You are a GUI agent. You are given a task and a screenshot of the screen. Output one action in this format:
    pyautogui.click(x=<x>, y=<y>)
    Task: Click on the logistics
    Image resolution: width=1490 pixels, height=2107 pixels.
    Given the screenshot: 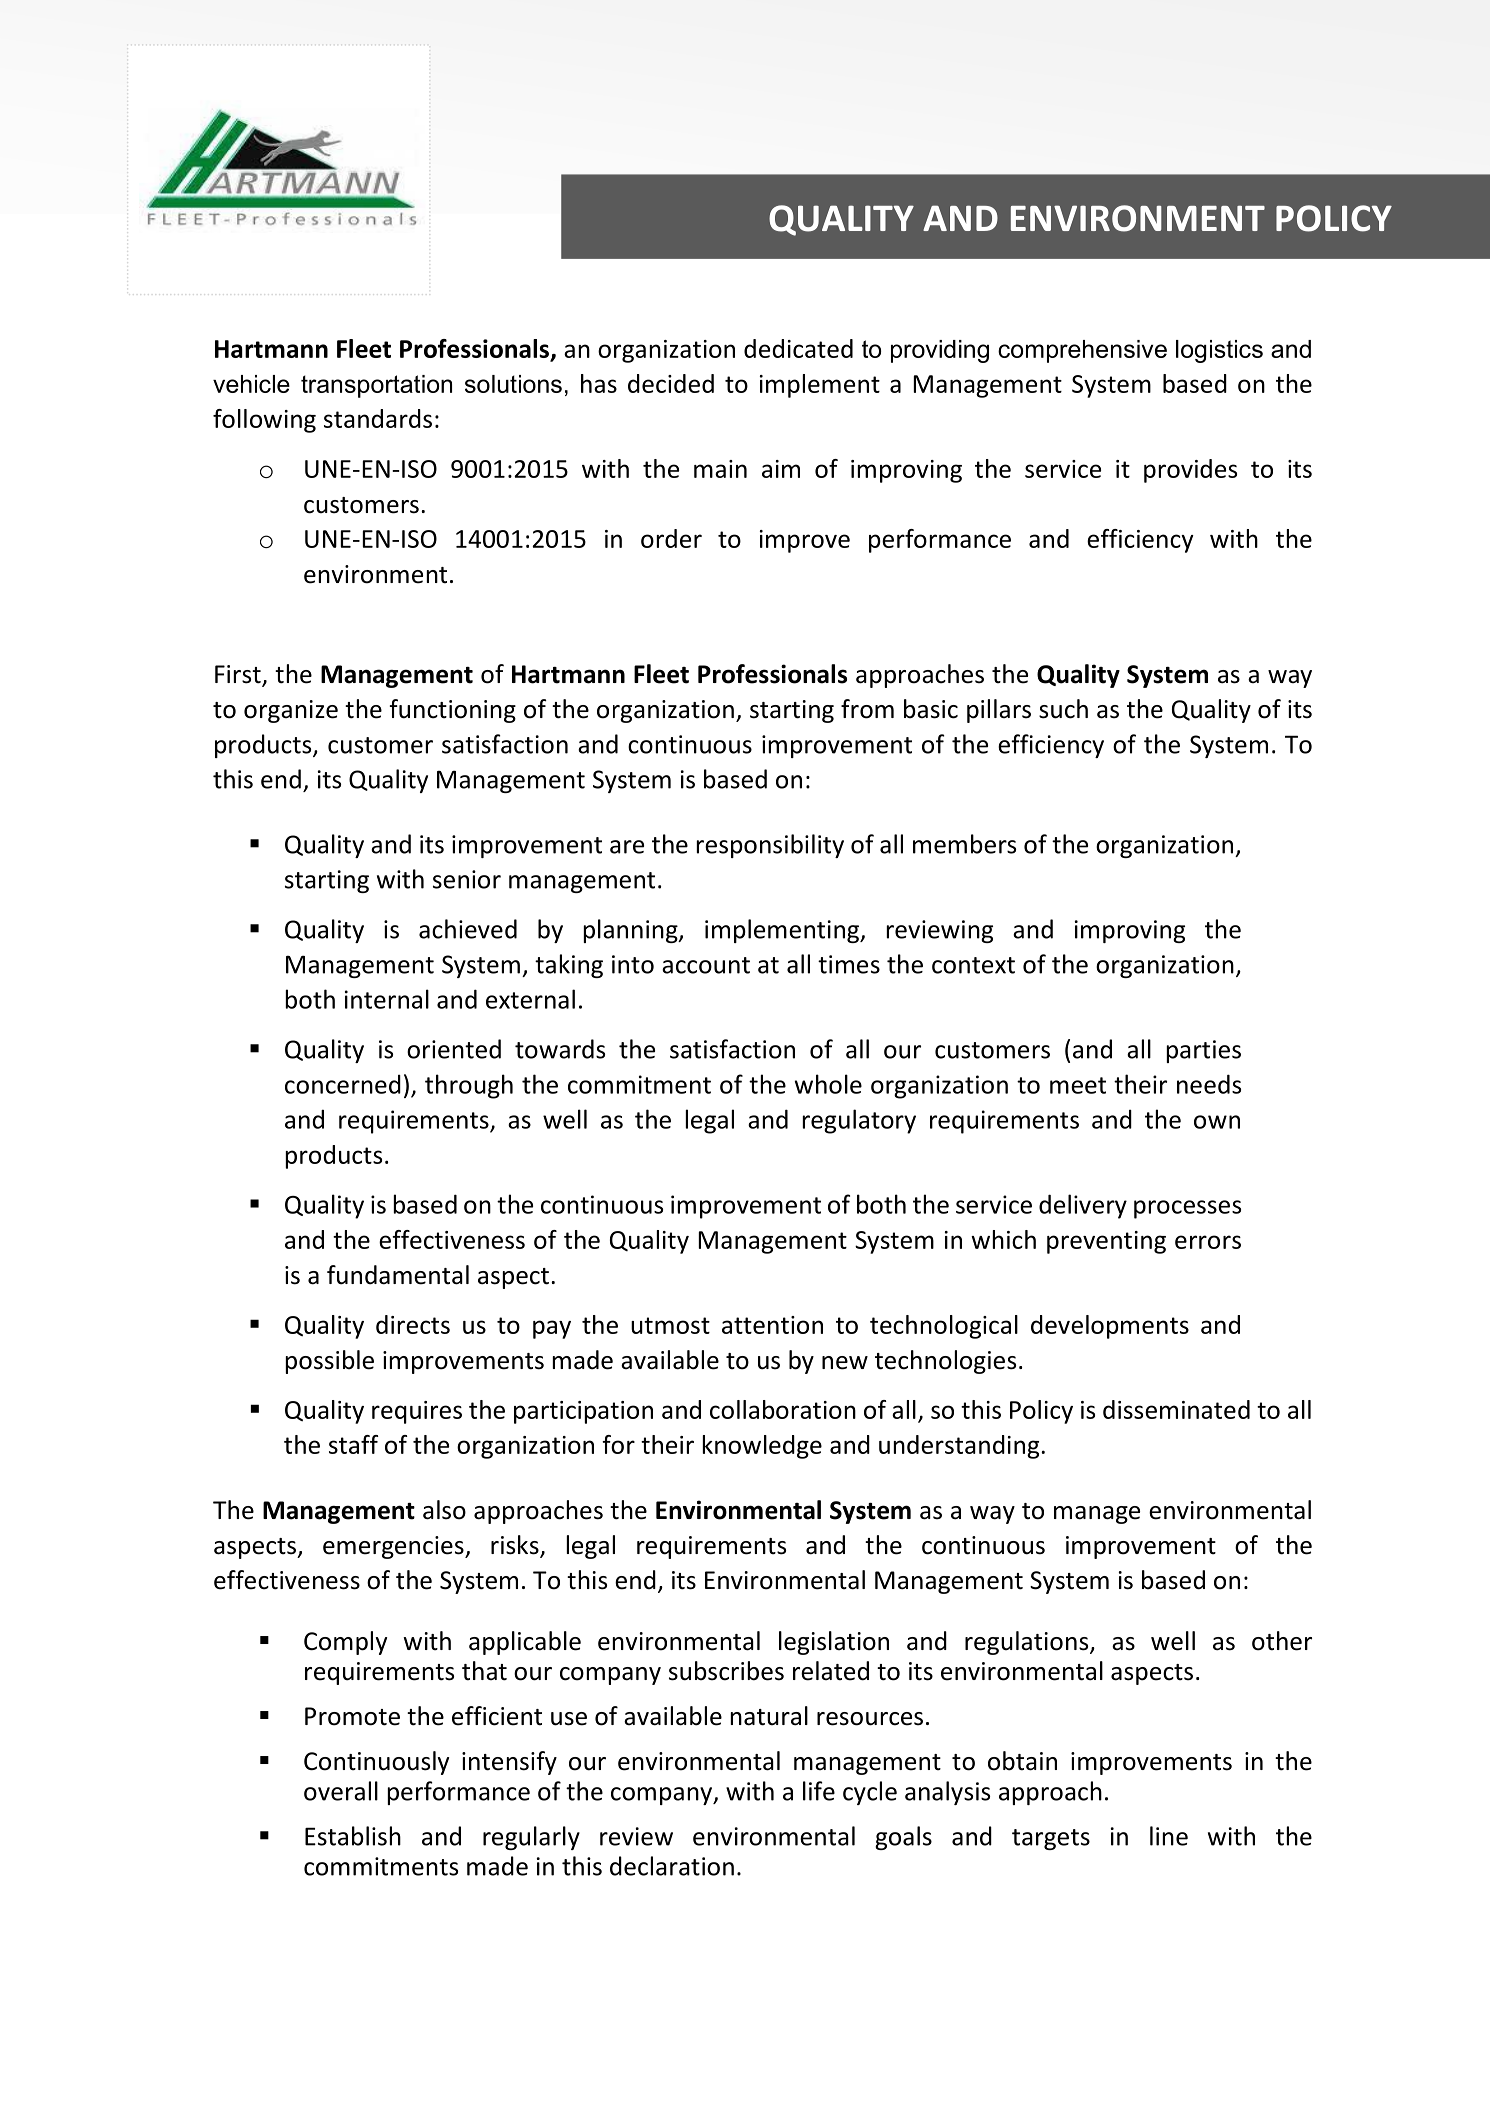 What is the action you would take?
    pyautogui.click(x=1219, y=351)
